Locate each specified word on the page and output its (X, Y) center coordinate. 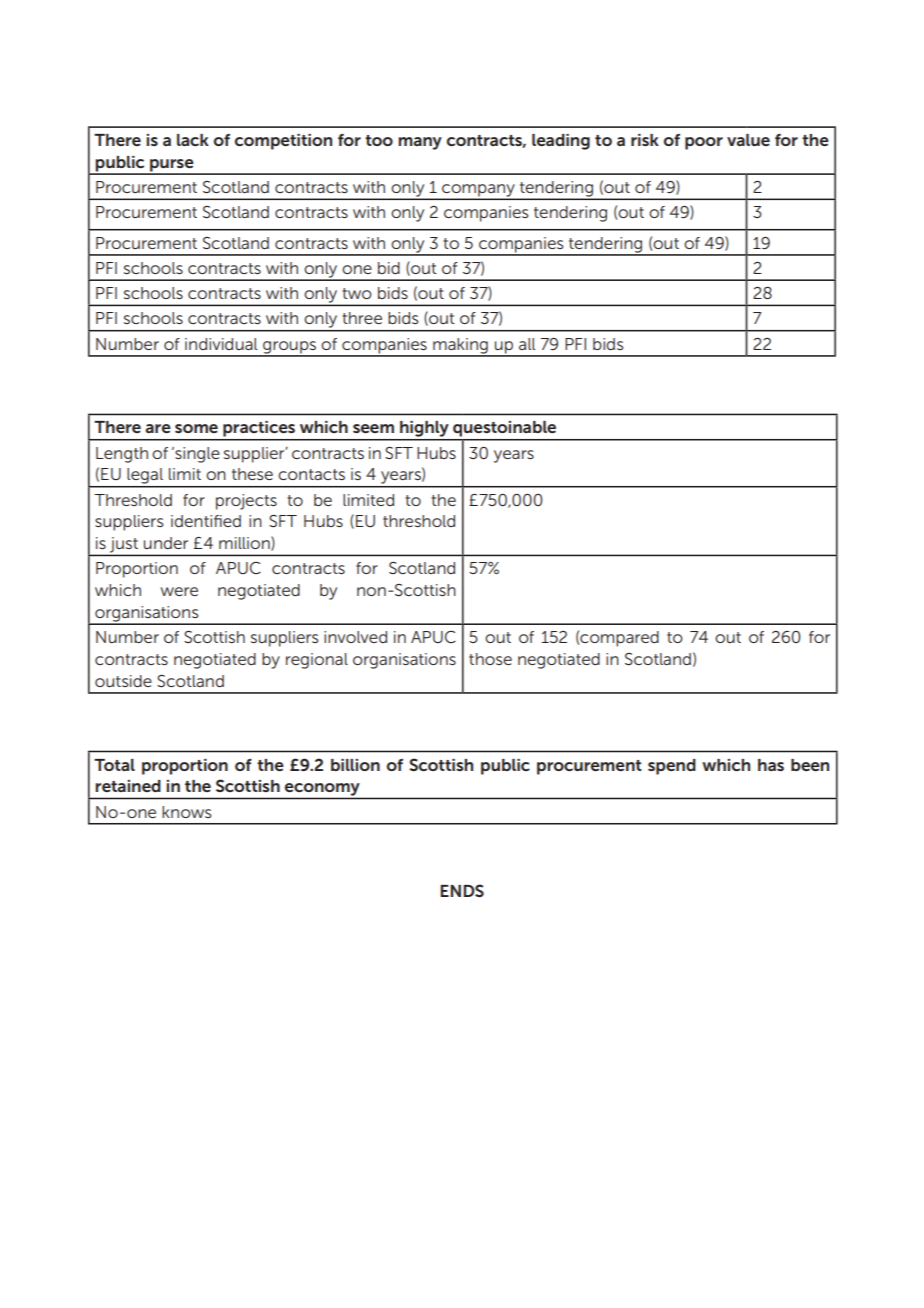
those (490, 659)
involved (355, 637)
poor (704, 143)
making (460, 347)
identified (206, 521)
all (527, 344)
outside (123, 681)
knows (186, 812)
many (420, 143)
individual (221, 344)
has (771, 765)
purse (172, 166)
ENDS (462, 890)
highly (424, 430)
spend (672, 767)
